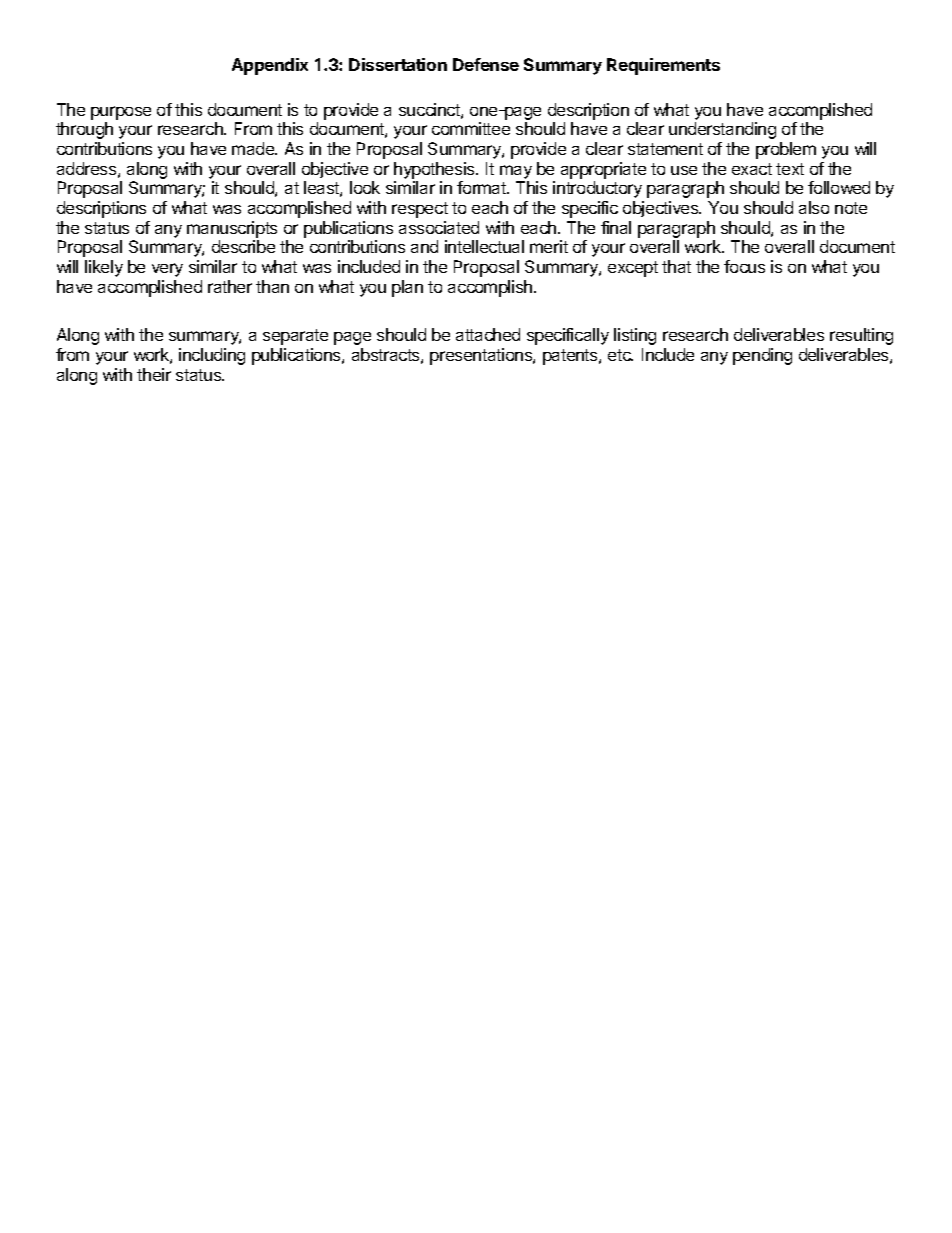 This screenshot has height=1233, width=952. Describe the element at coordinates (435, 170) in the screenshot. I see `hypothesis` at that location.
